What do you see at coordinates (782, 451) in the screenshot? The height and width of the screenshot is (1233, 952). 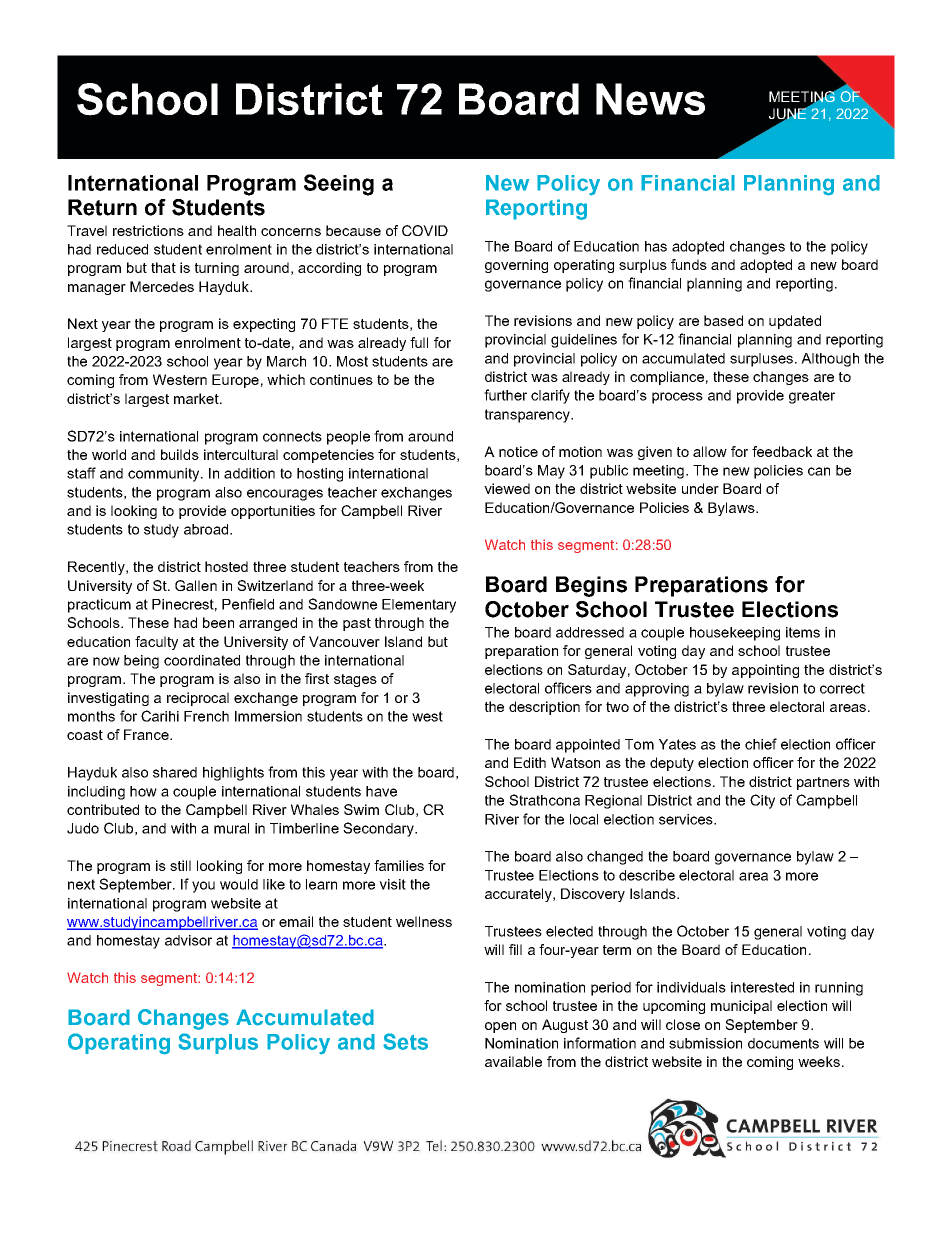 I see `feedback` at bounding box center [782, 451].
